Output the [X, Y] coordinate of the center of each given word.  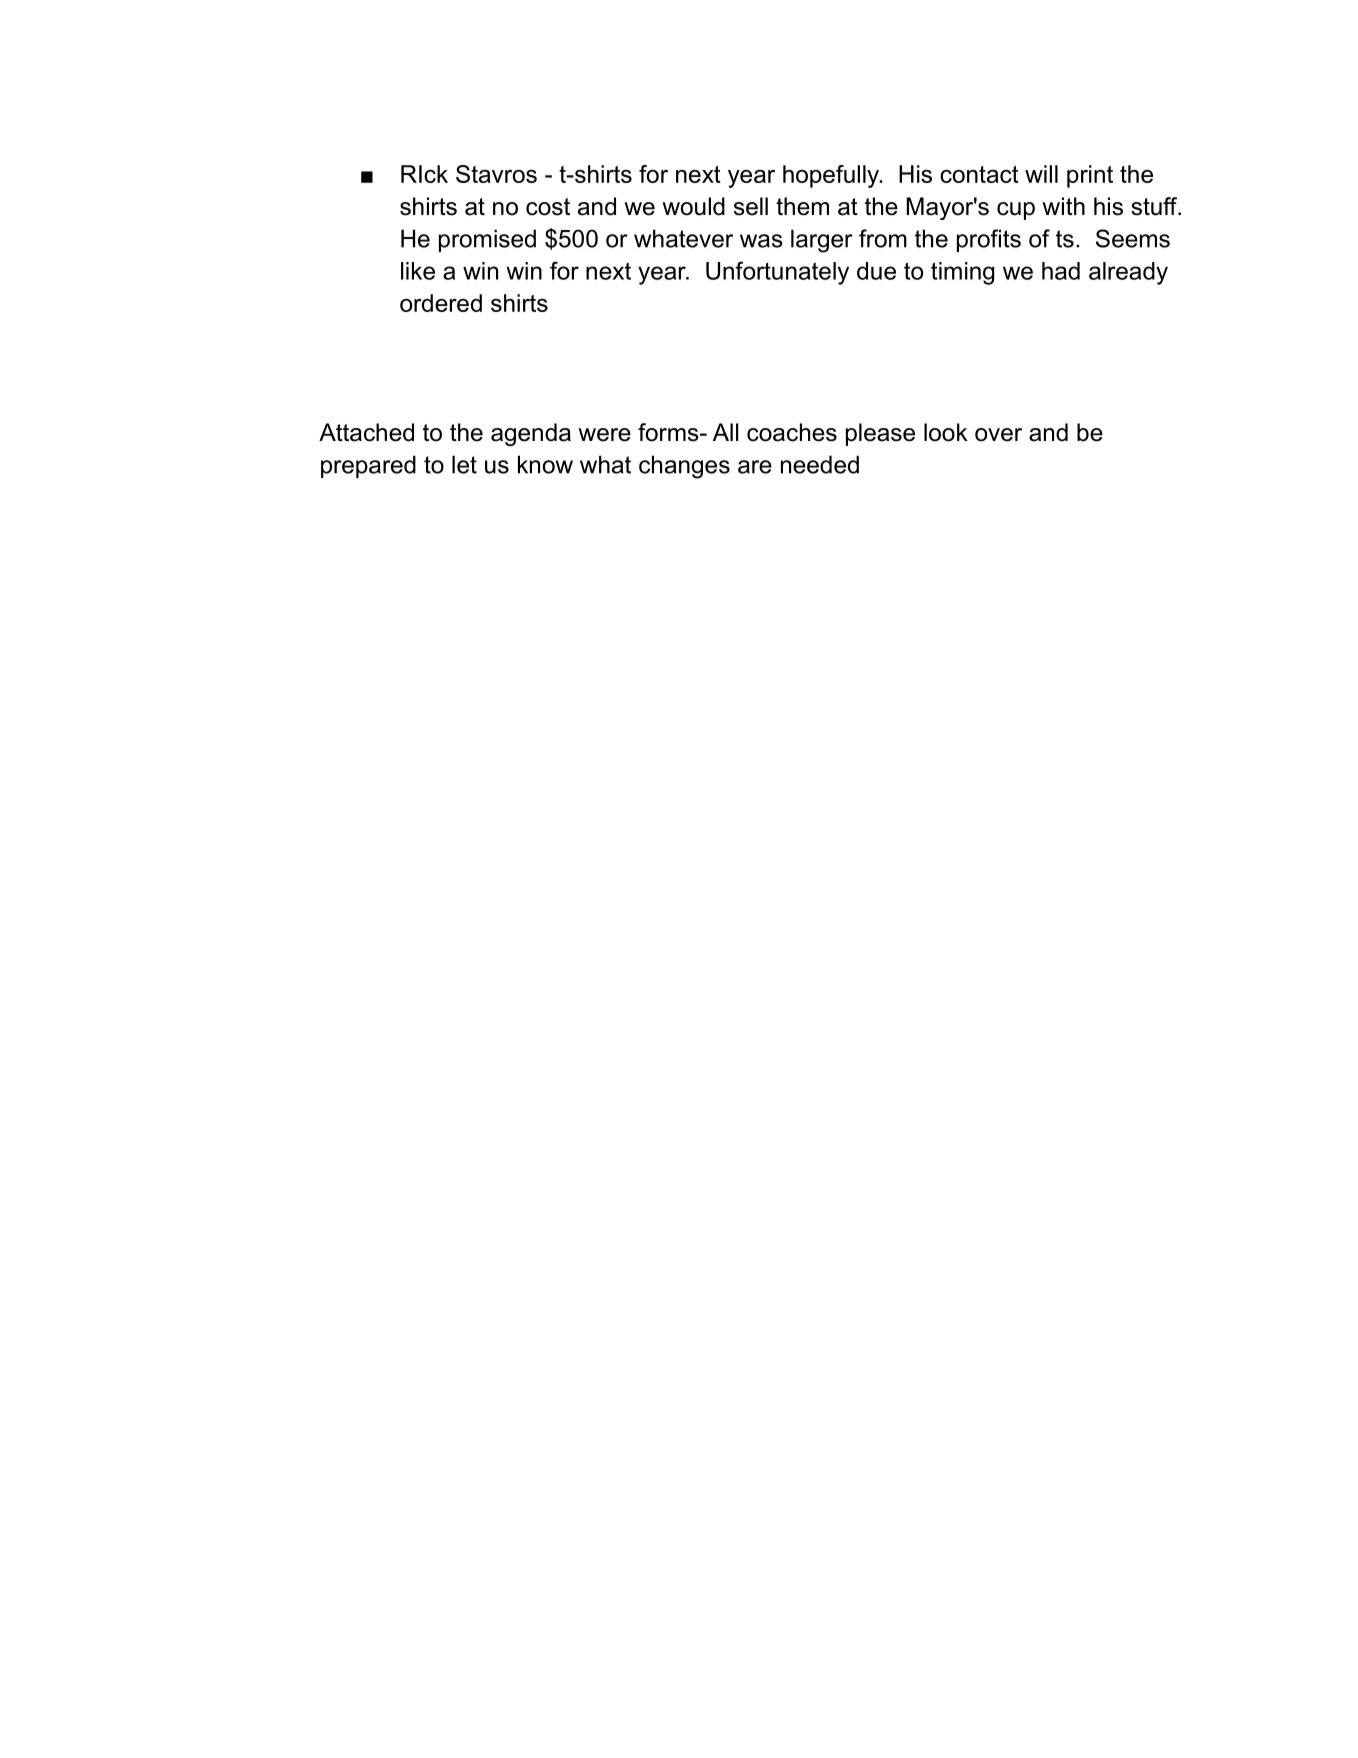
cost [548, 207]
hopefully [832, 176]
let [464, 464]
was [761, 241]
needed [820, 464]
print [1090, 176]
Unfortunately [777, 273]
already [1128, 273]
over [998, 435]
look [946, 432]
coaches [792, 432]
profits [989, 240]
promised [487, 240]
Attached [366, 432]
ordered [441, 303]
